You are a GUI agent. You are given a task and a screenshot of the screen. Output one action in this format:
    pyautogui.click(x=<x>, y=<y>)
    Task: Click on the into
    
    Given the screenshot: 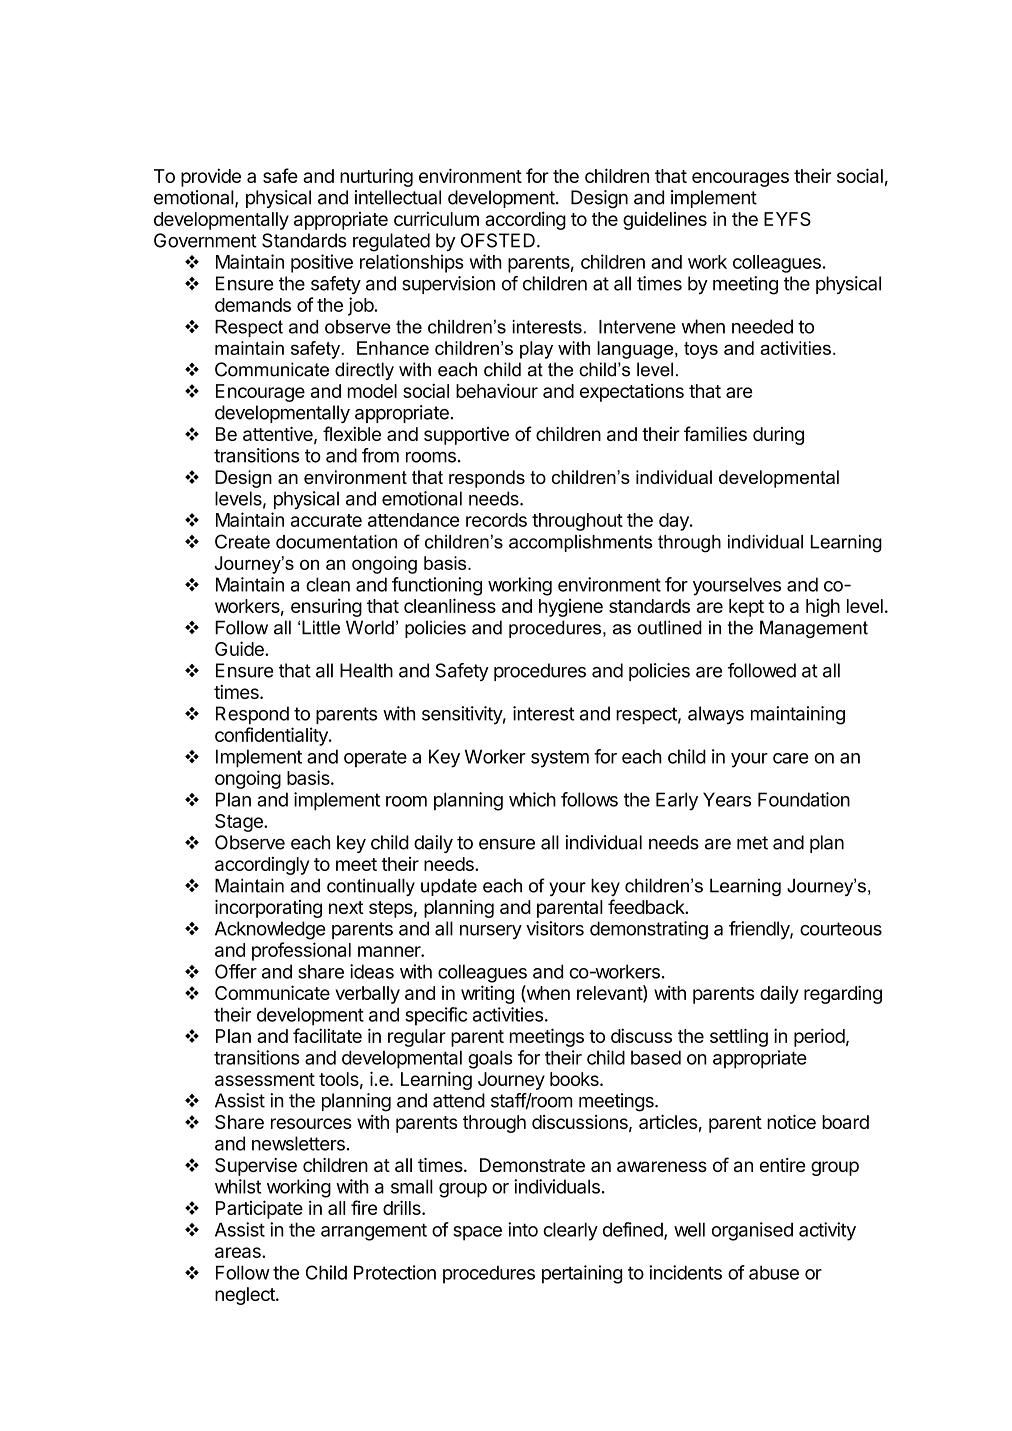 What is the action you would take?
    pyautogui.click(x=523, y=1229)
